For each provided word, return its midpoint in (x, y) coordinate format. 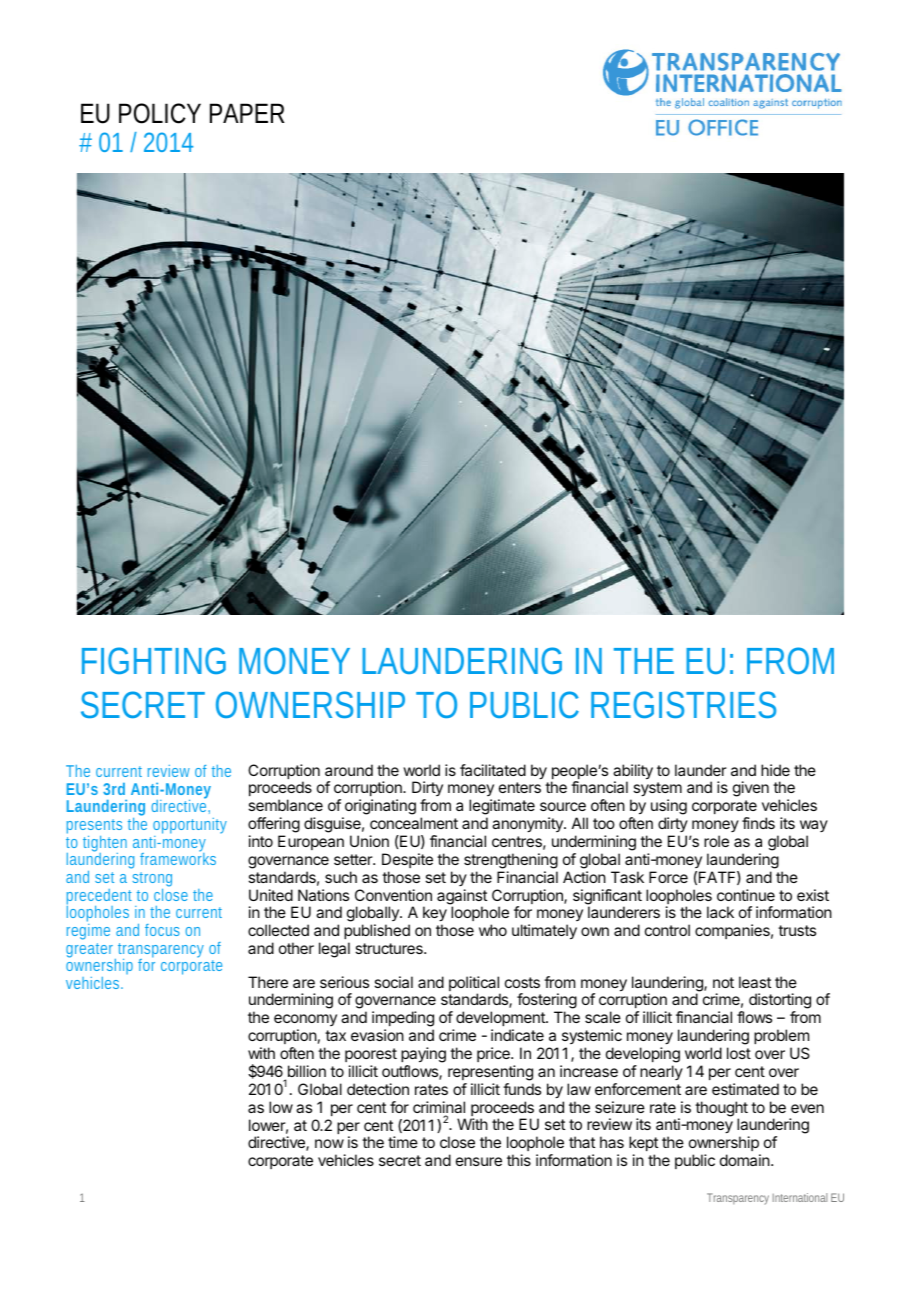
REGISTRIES (683, 704)
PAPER (247, 113)
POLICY (160, 113)
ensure (479, 1161)
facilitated (493, 770)
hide (775, 770)
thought (721, 1110)
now (329, 1143)
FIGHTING (154, 660)
